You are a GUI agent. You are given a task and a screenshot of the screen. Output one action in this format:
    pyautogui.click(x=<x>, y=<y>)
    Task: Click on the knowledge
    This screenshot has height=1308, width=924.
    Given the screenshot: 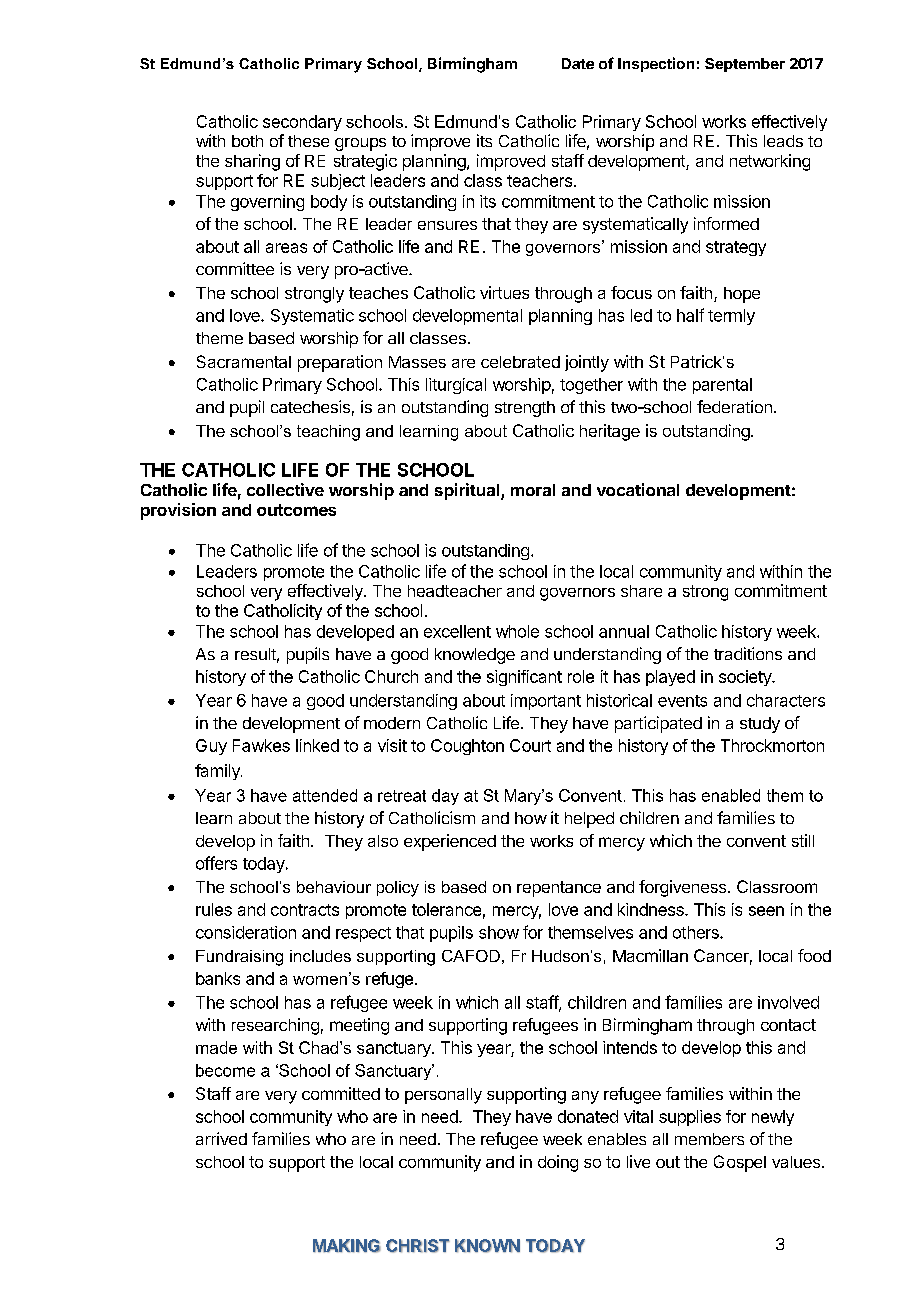 What is the action you would take?
    pyautogui.click(x=475, y=656)
